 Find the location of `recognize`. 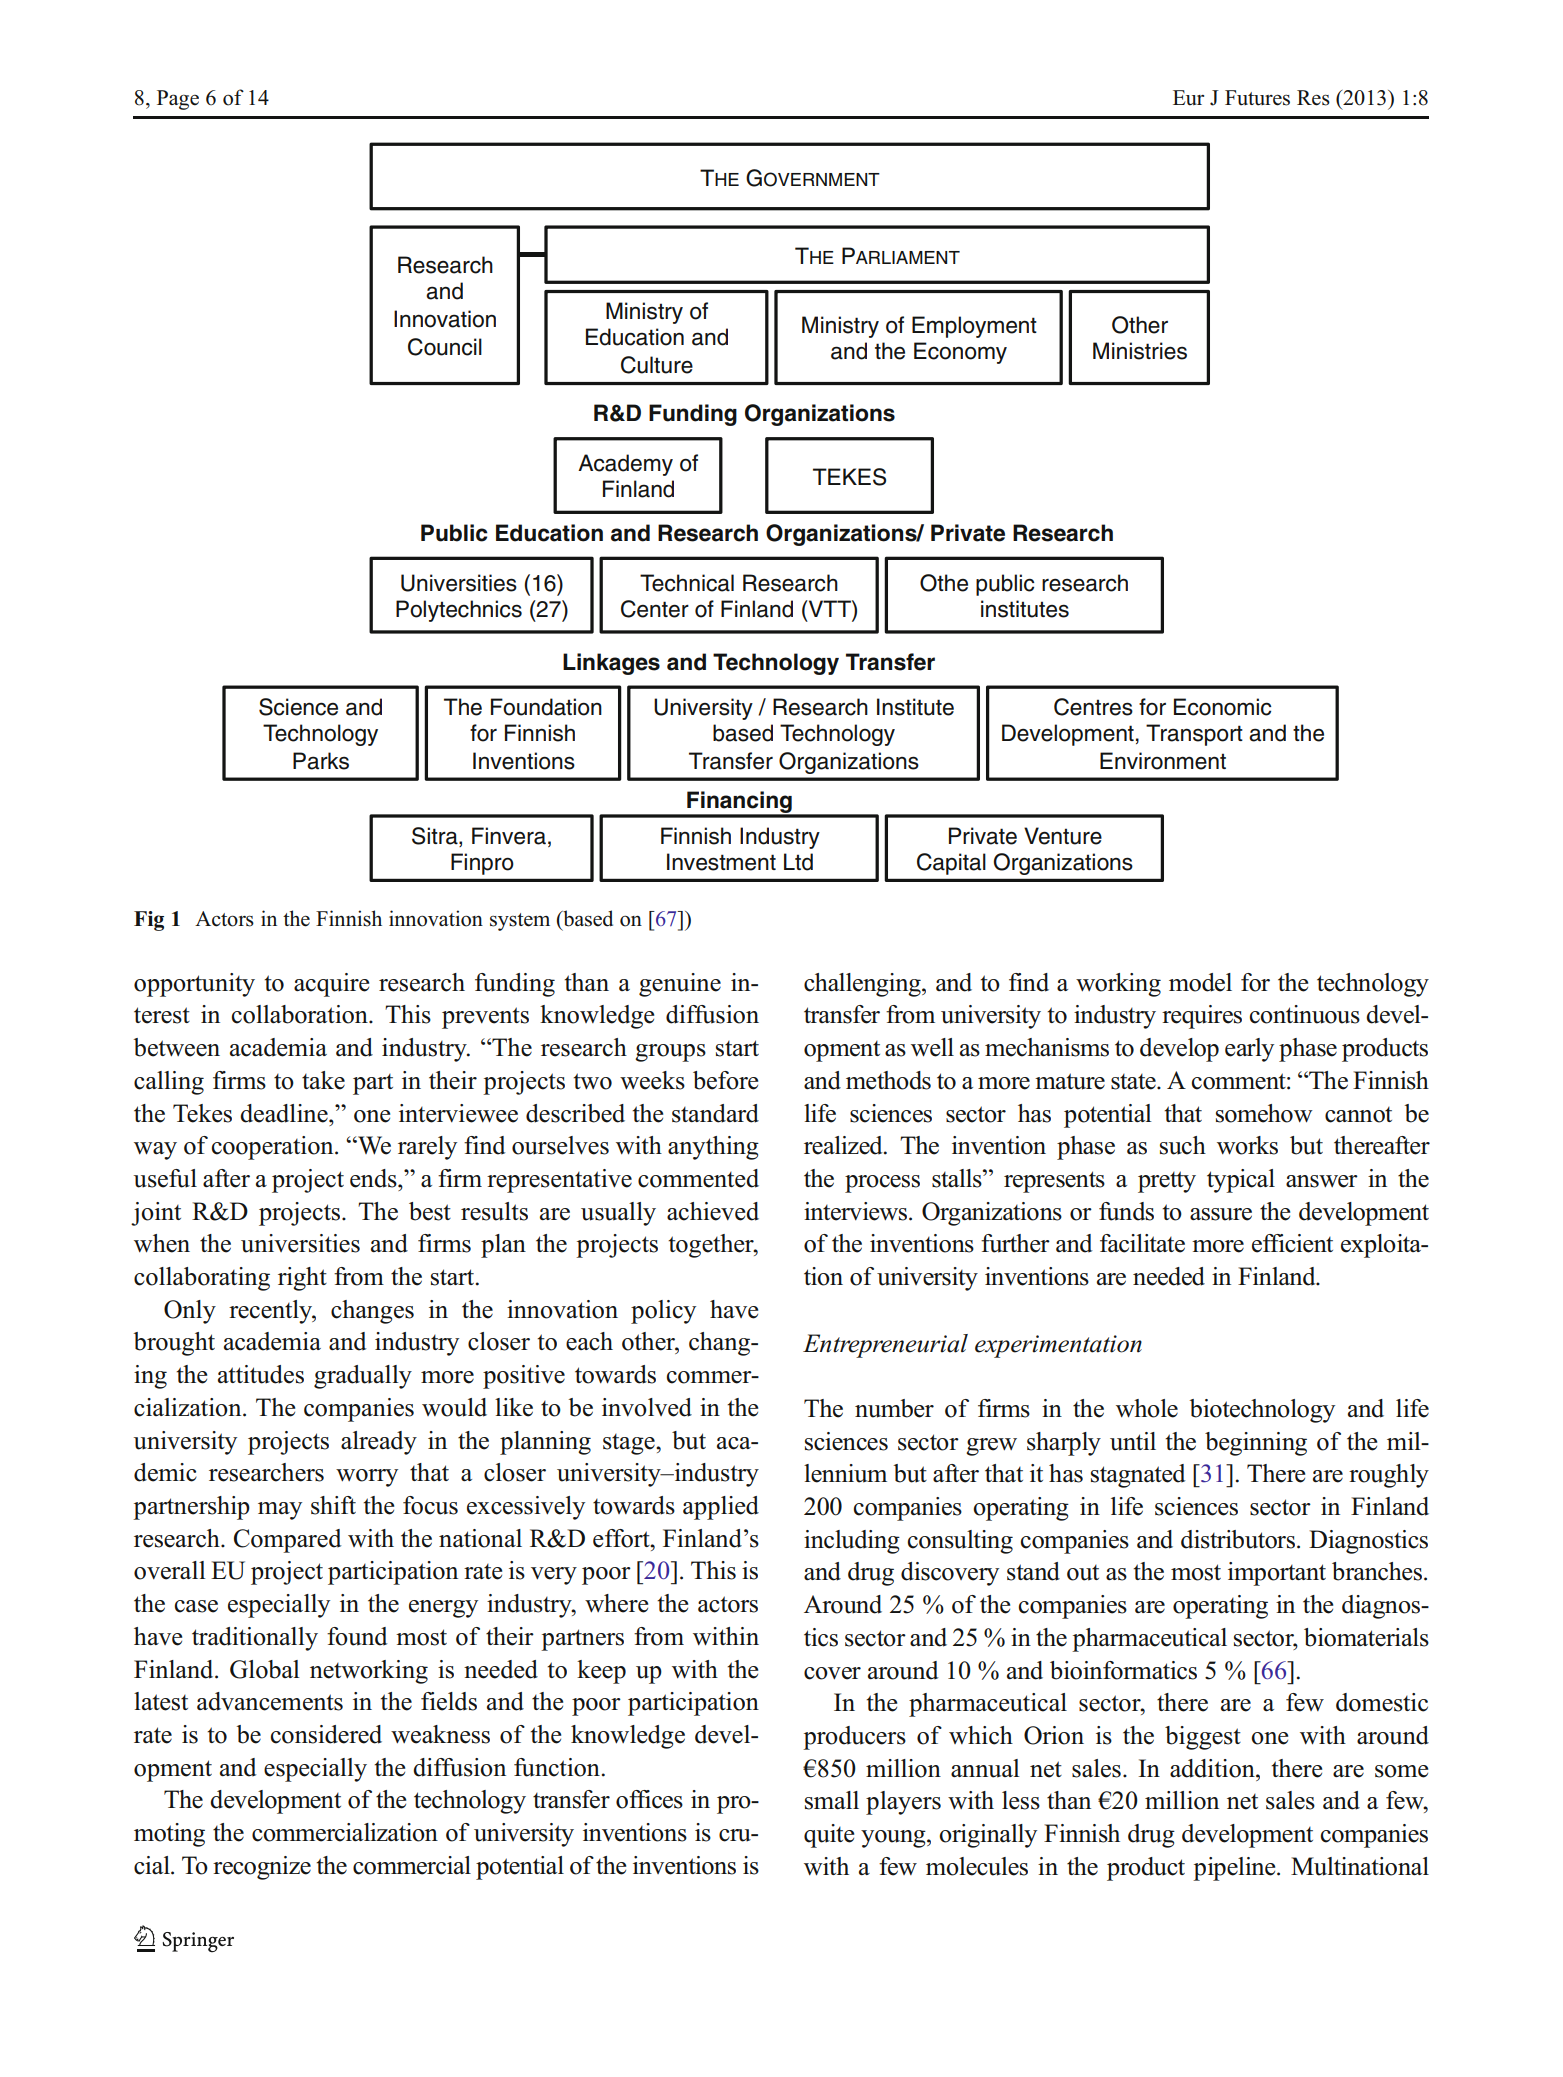

recognize is located at coordinates (262, 1868).
